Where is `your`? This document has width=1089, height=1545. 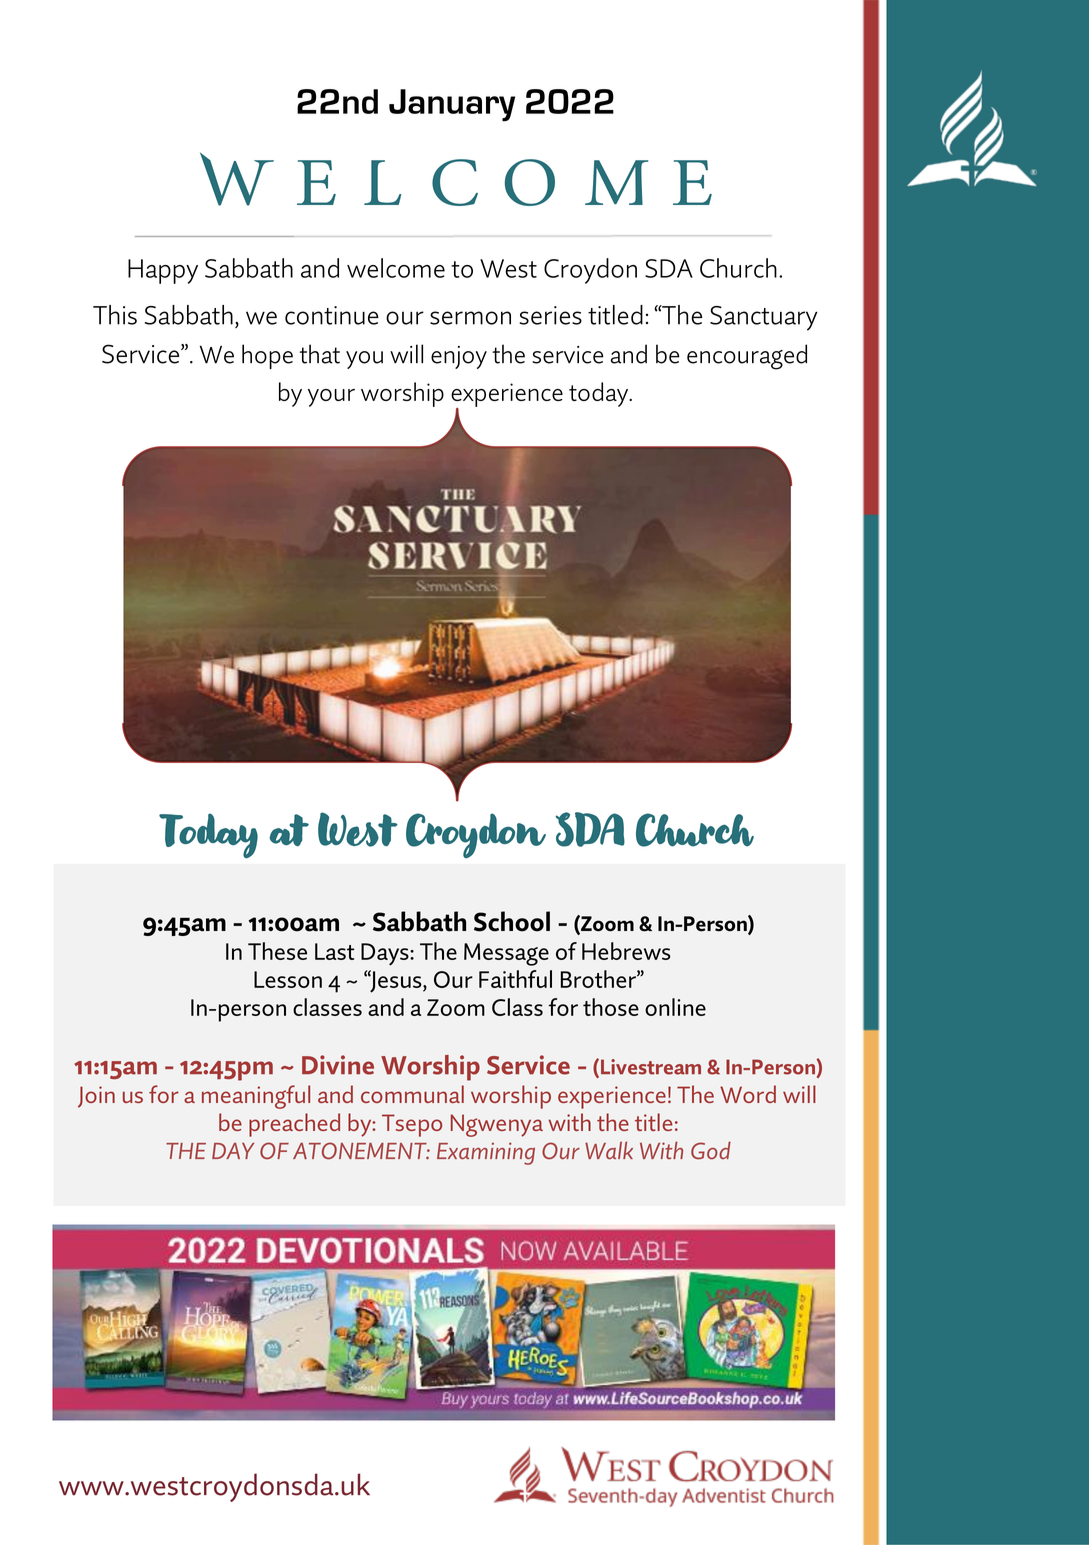
your is located at coordinates (331, 398).
